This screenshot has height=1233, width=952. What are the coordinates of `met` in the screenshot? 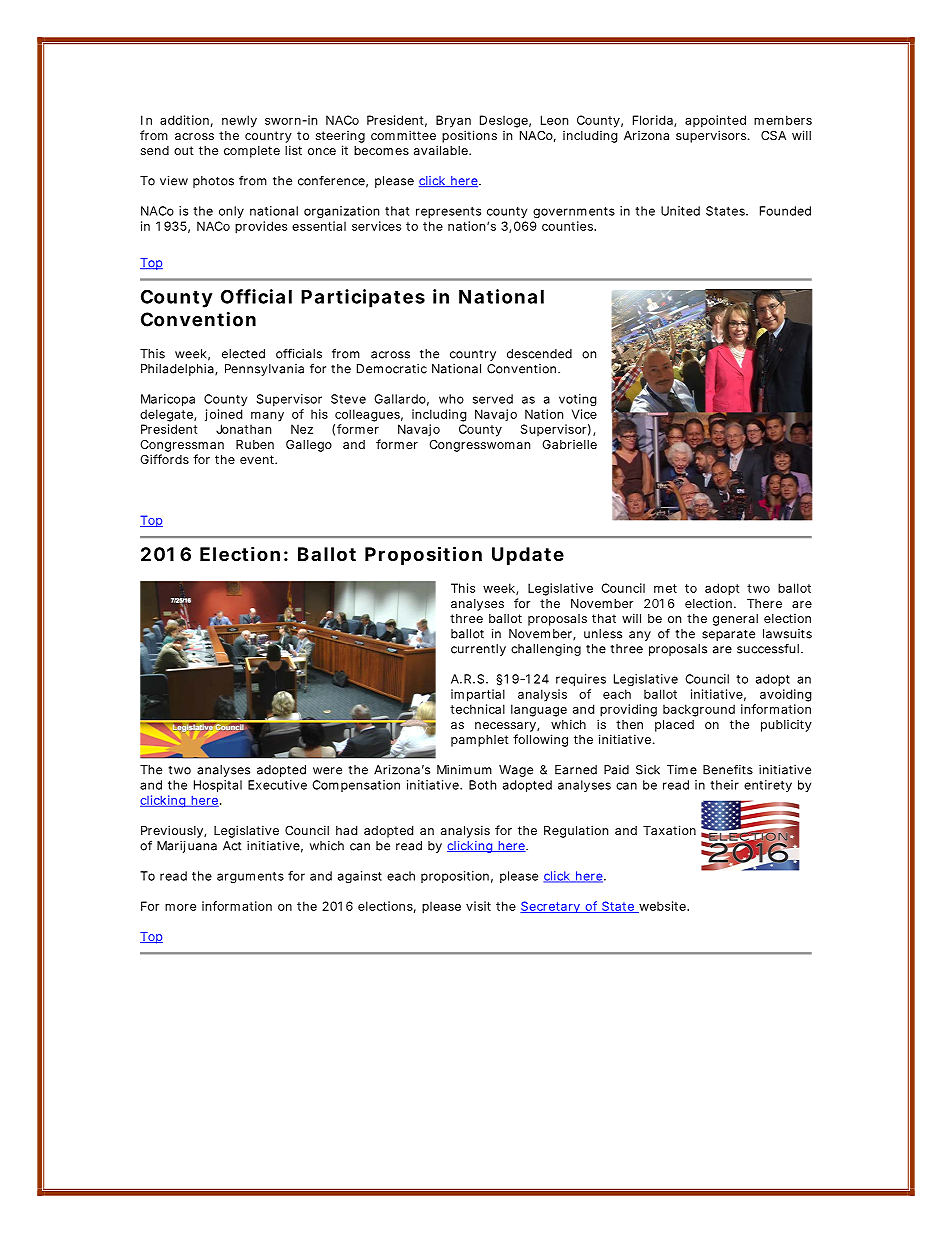 It's located at (665, 588).
